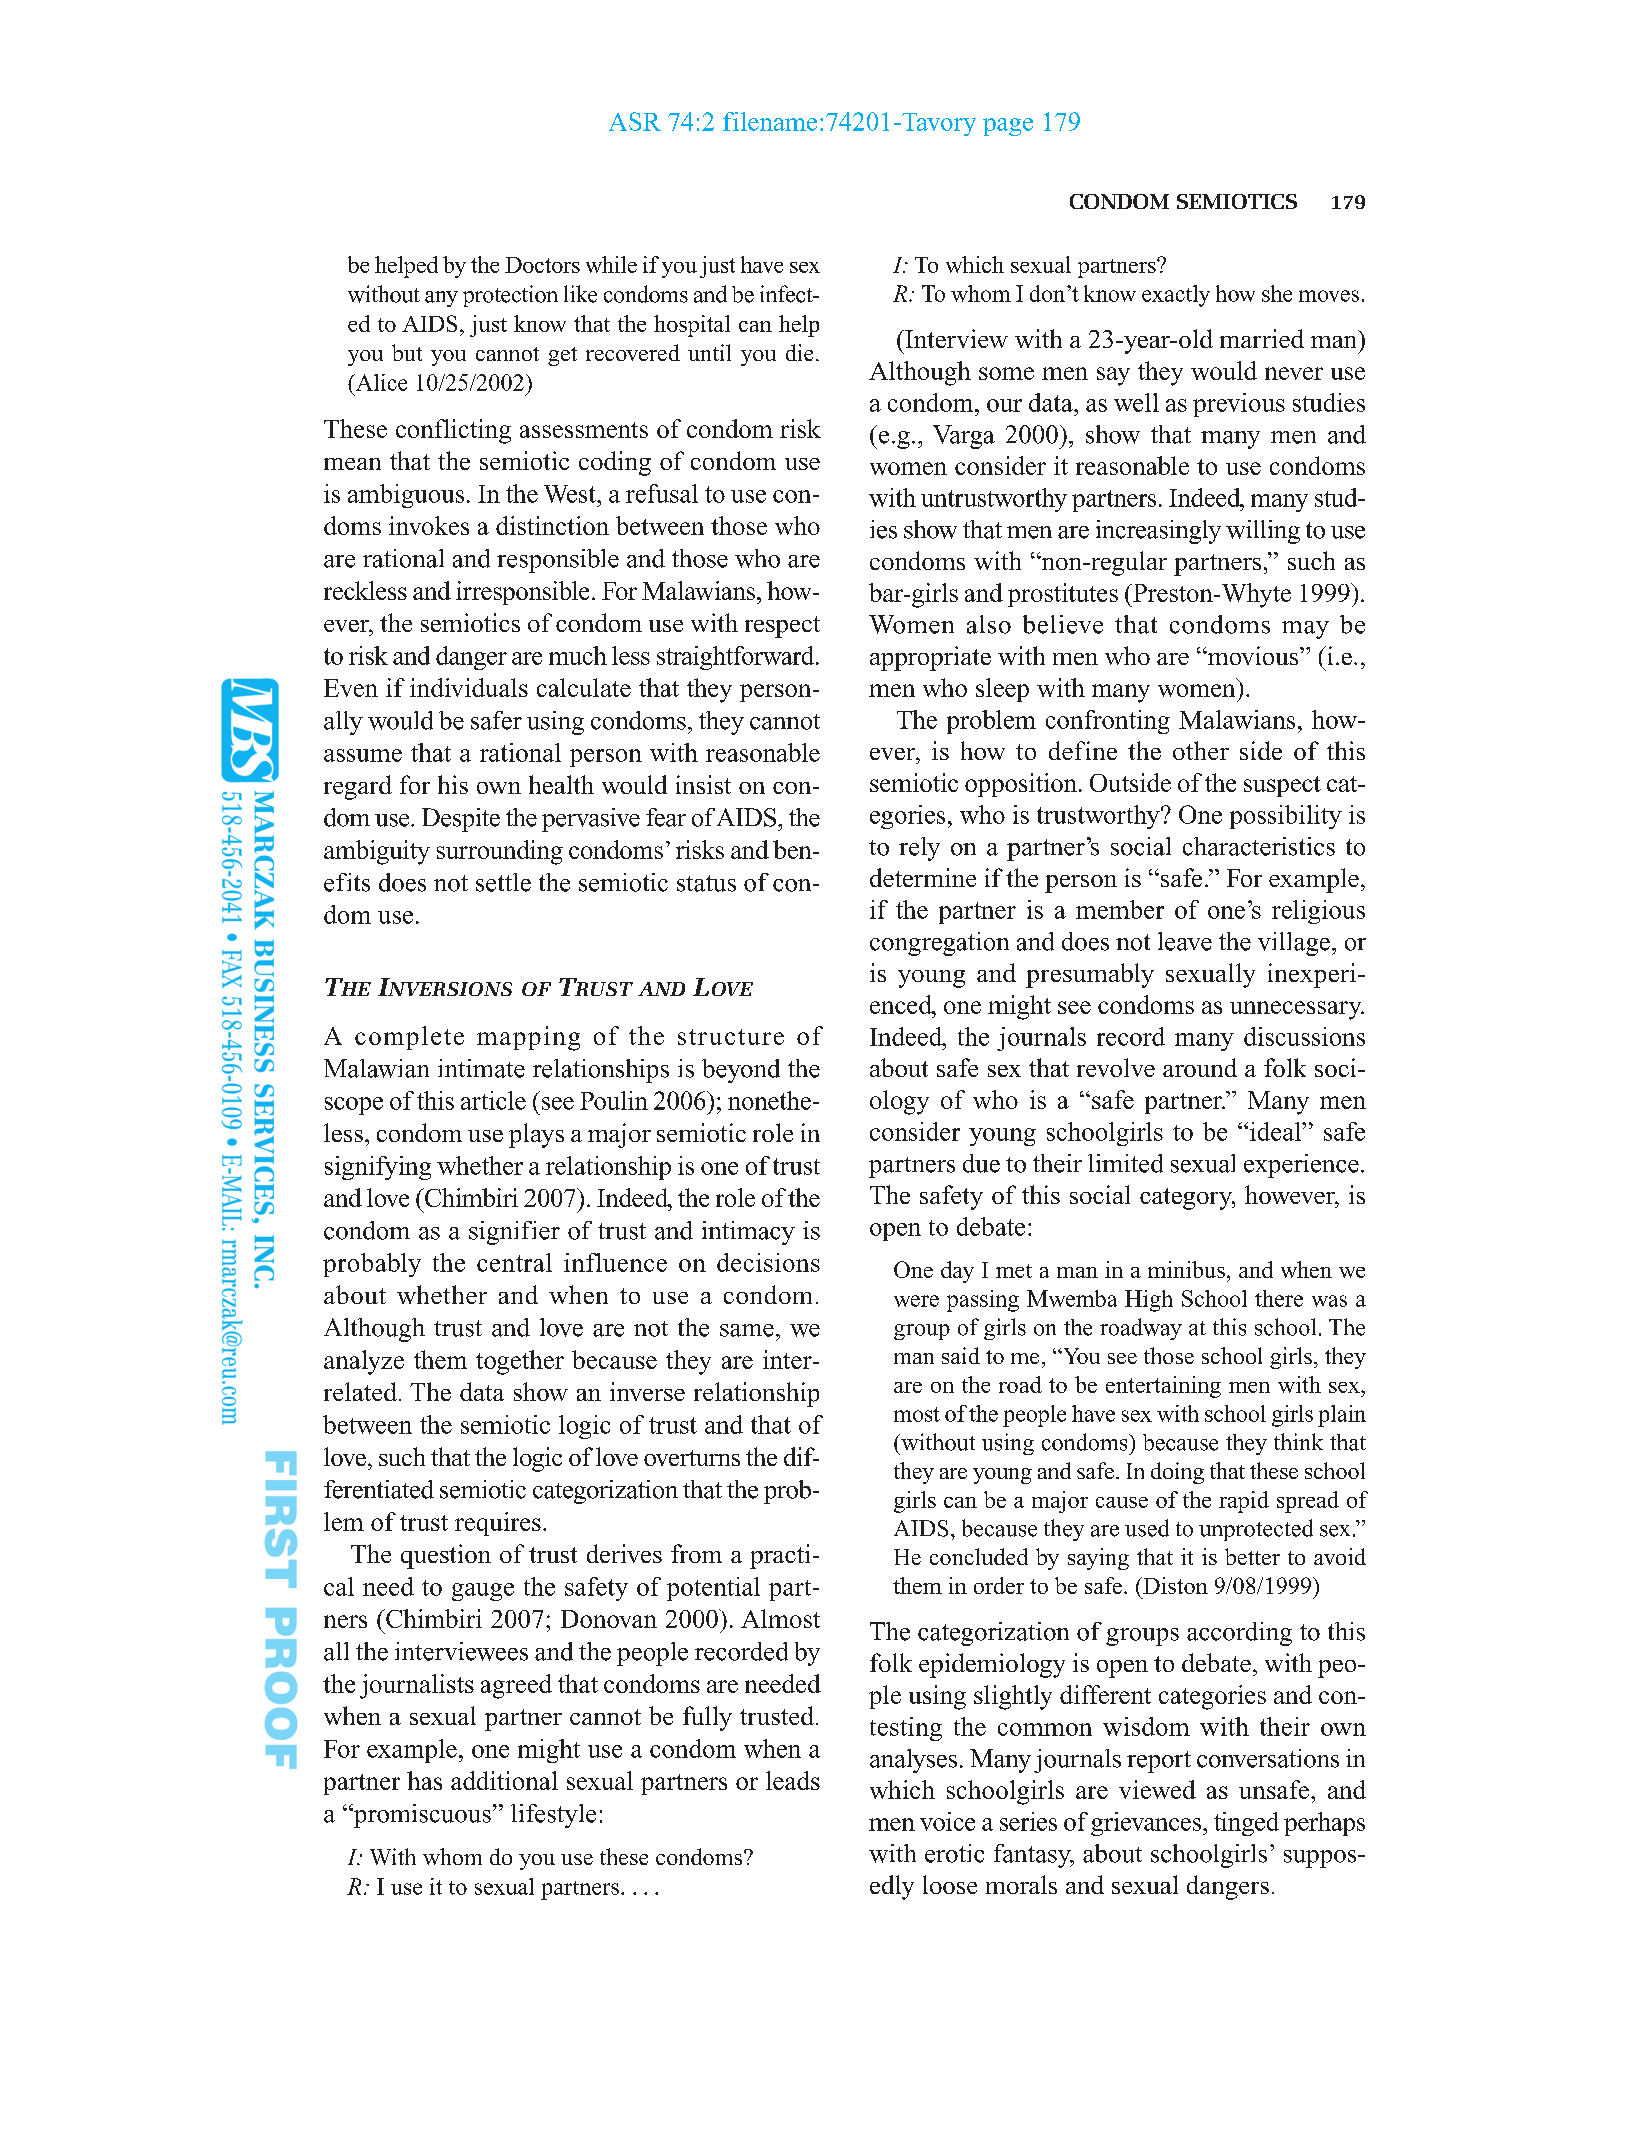 The width and height of the screenshot is (1649, 2134). What do you see at coordinates (421, 1816) in the screenshot?
I see `promiscuous` at bounding box center [421, 1816].
